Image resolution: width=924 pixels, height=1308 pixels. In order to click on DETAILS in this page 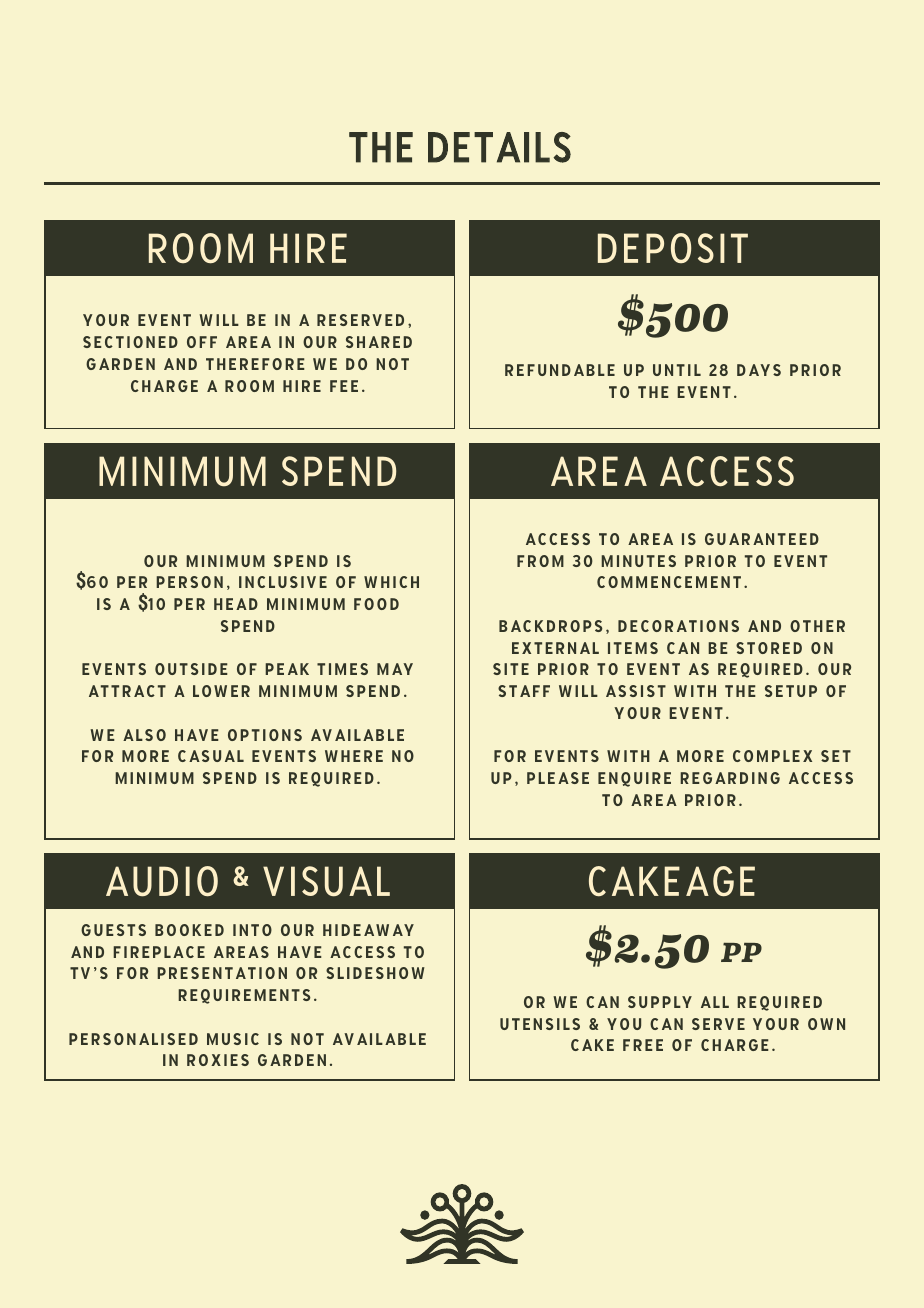, I will do `click(499, 147)`.
